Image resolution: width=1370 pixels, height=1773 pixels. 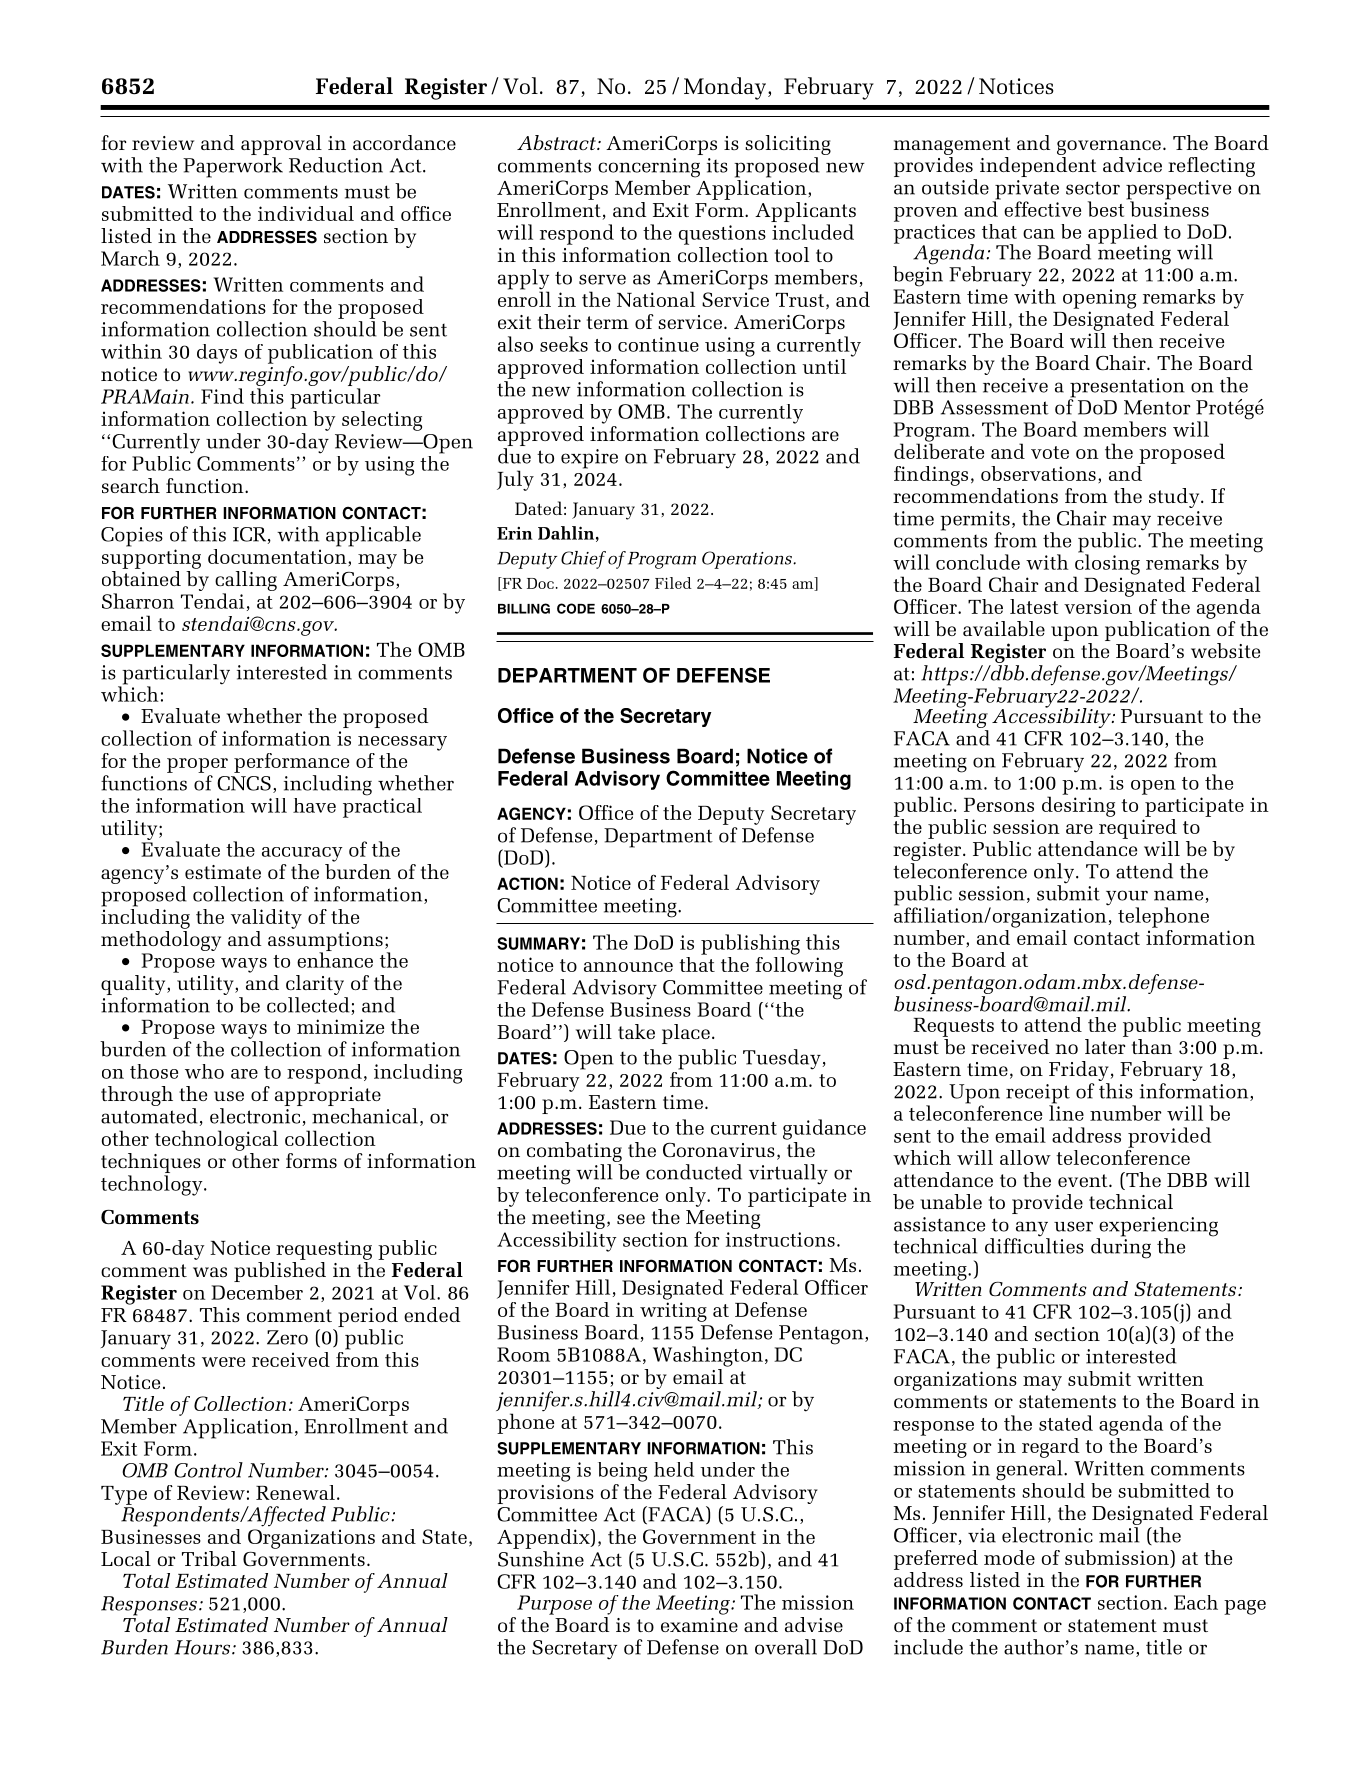 I want to click on concerning, so click(x=649, y=168).
